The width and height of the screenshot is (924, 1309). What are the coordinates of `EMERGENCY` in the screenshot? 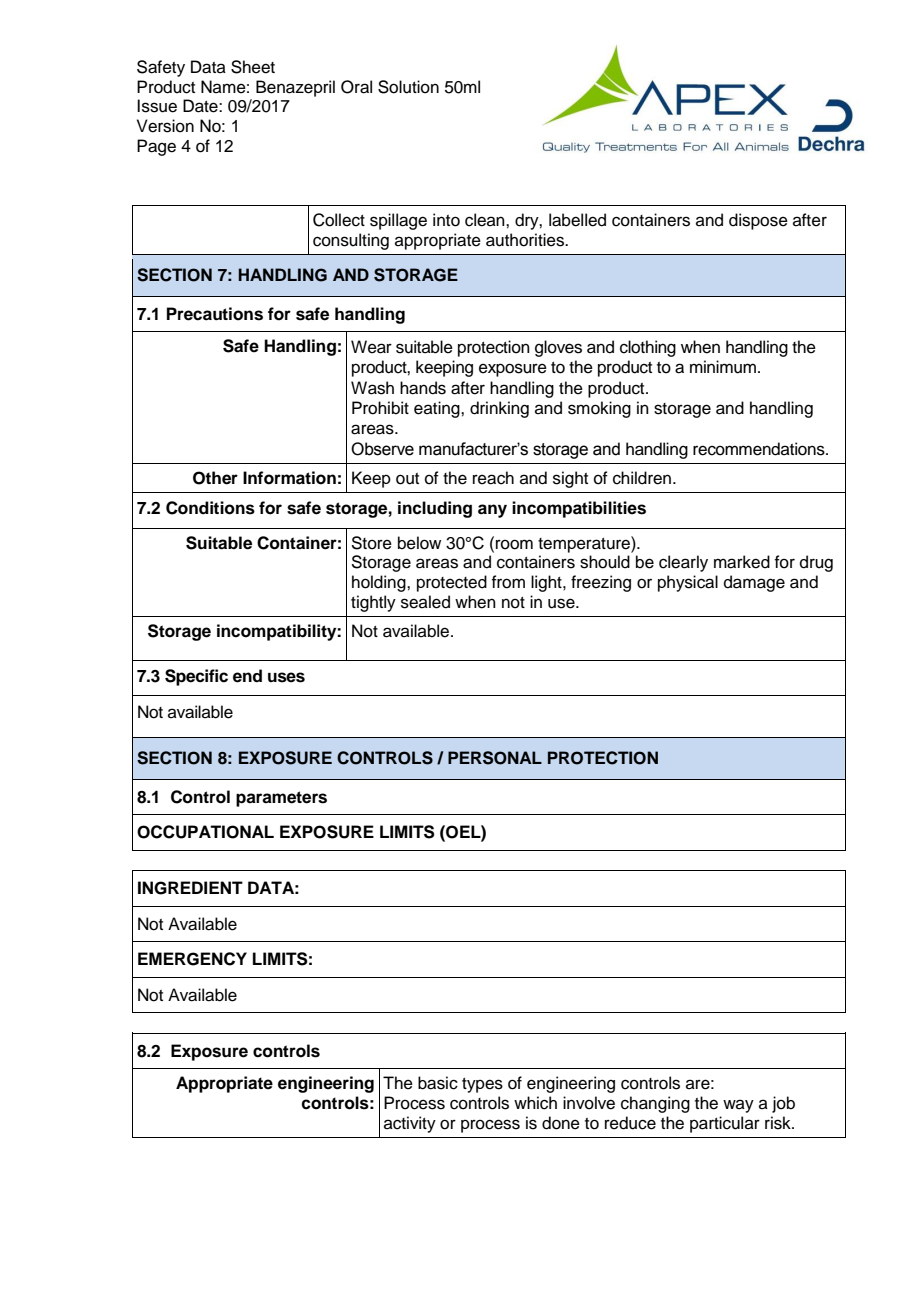 It's located at (192, 959).
